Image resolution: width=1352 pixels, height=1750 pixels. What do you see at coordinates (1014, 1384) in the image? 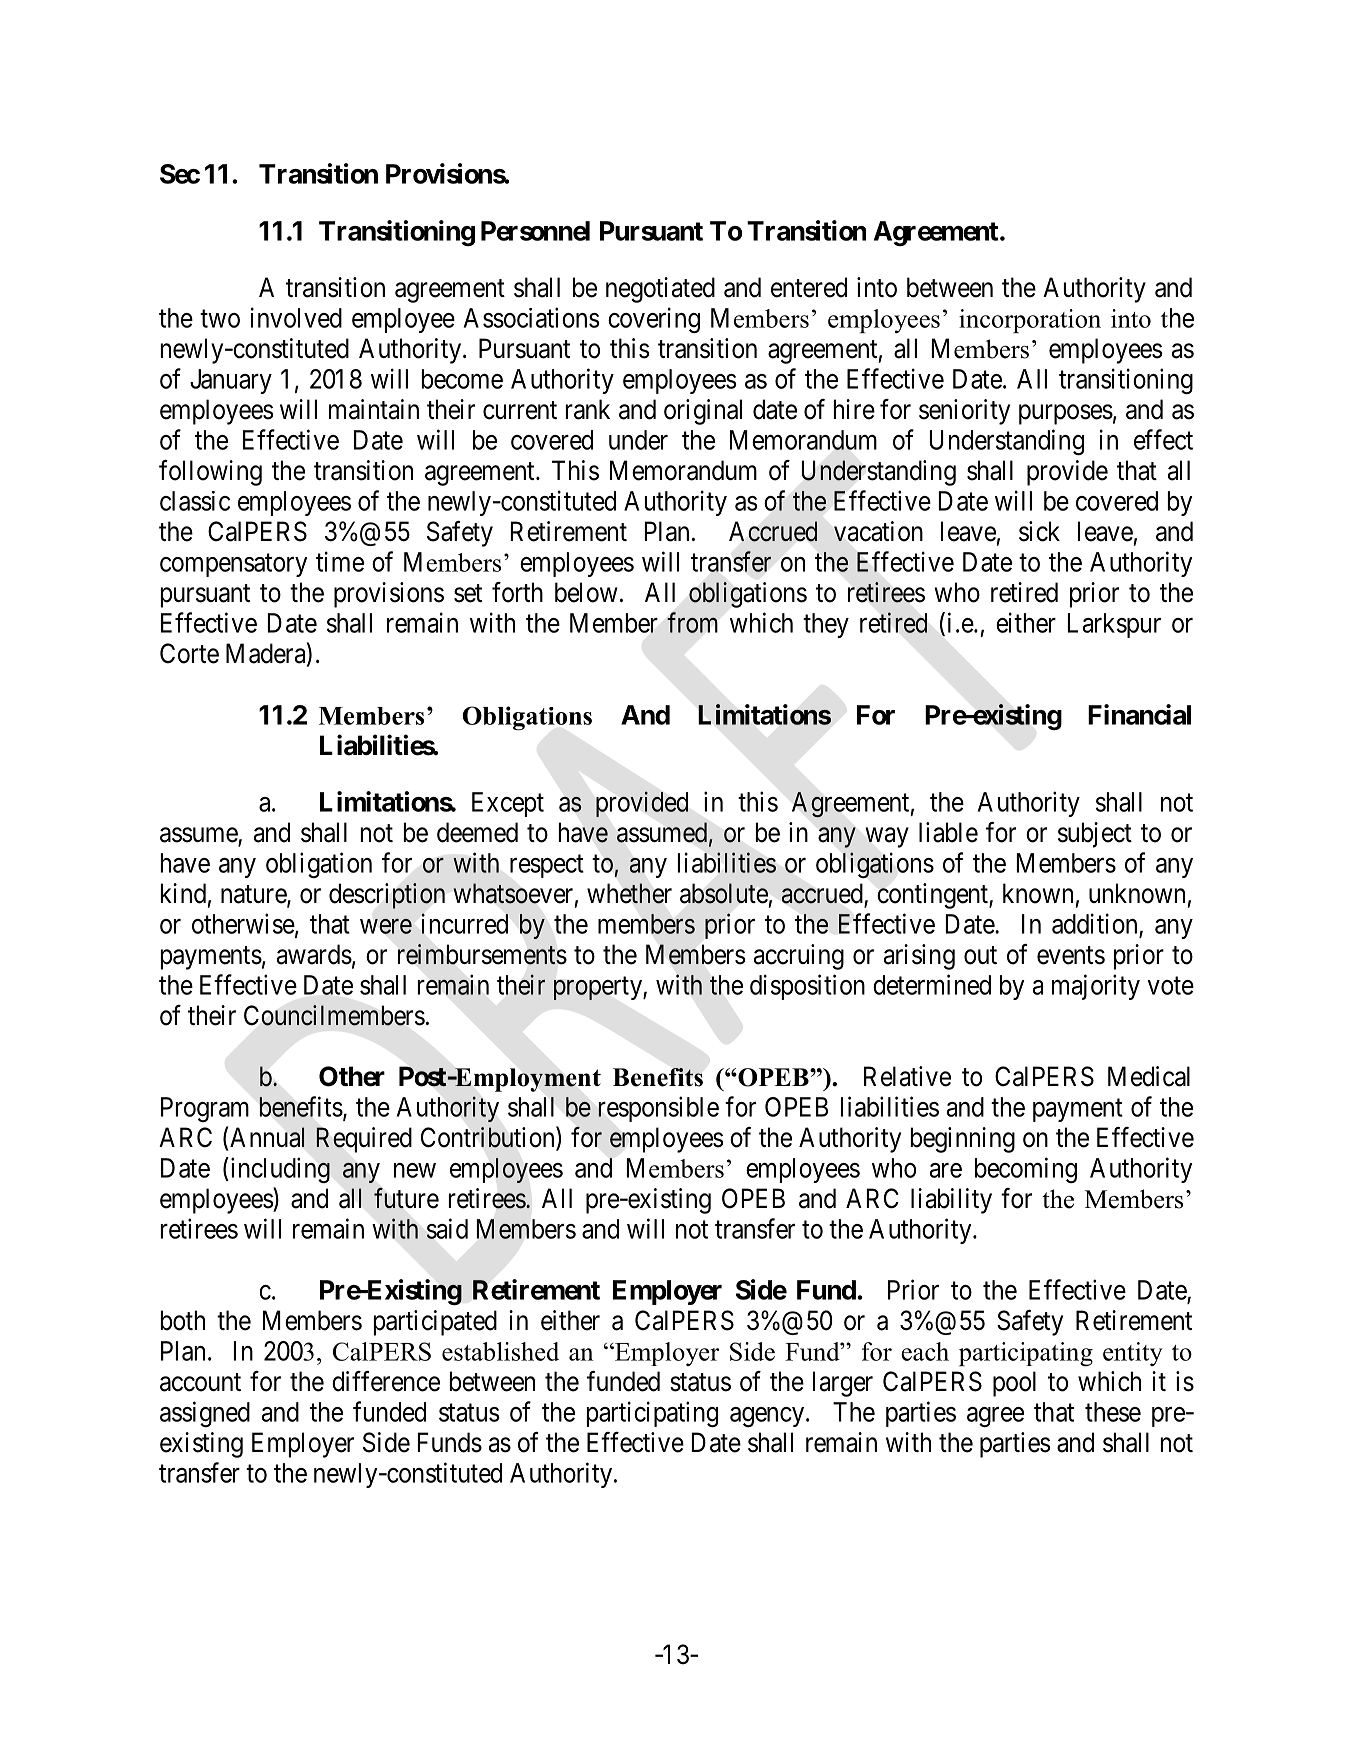
I see `pool` at bounding box center [1014, 1384].
